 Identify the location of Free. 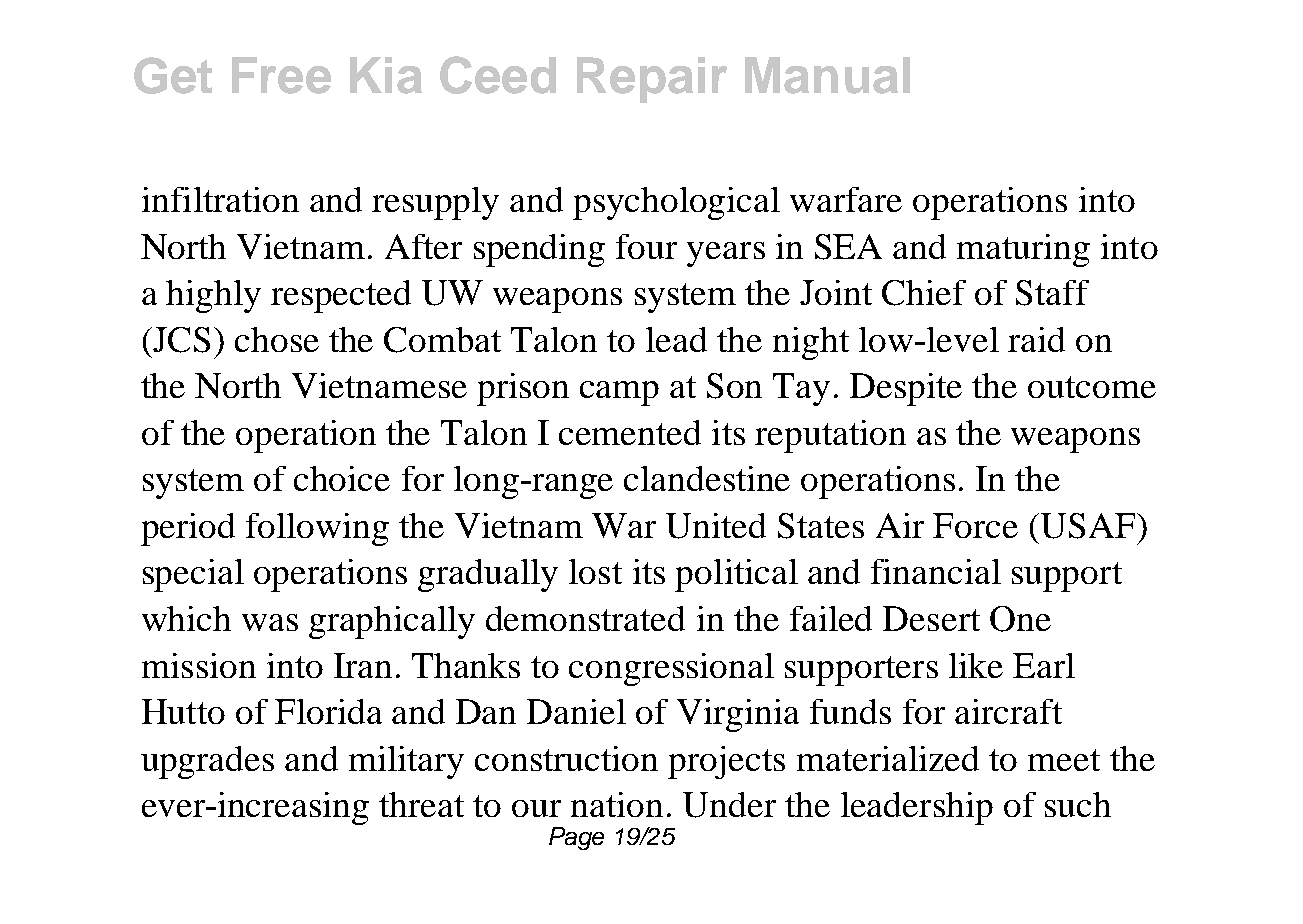
(281, 75).
